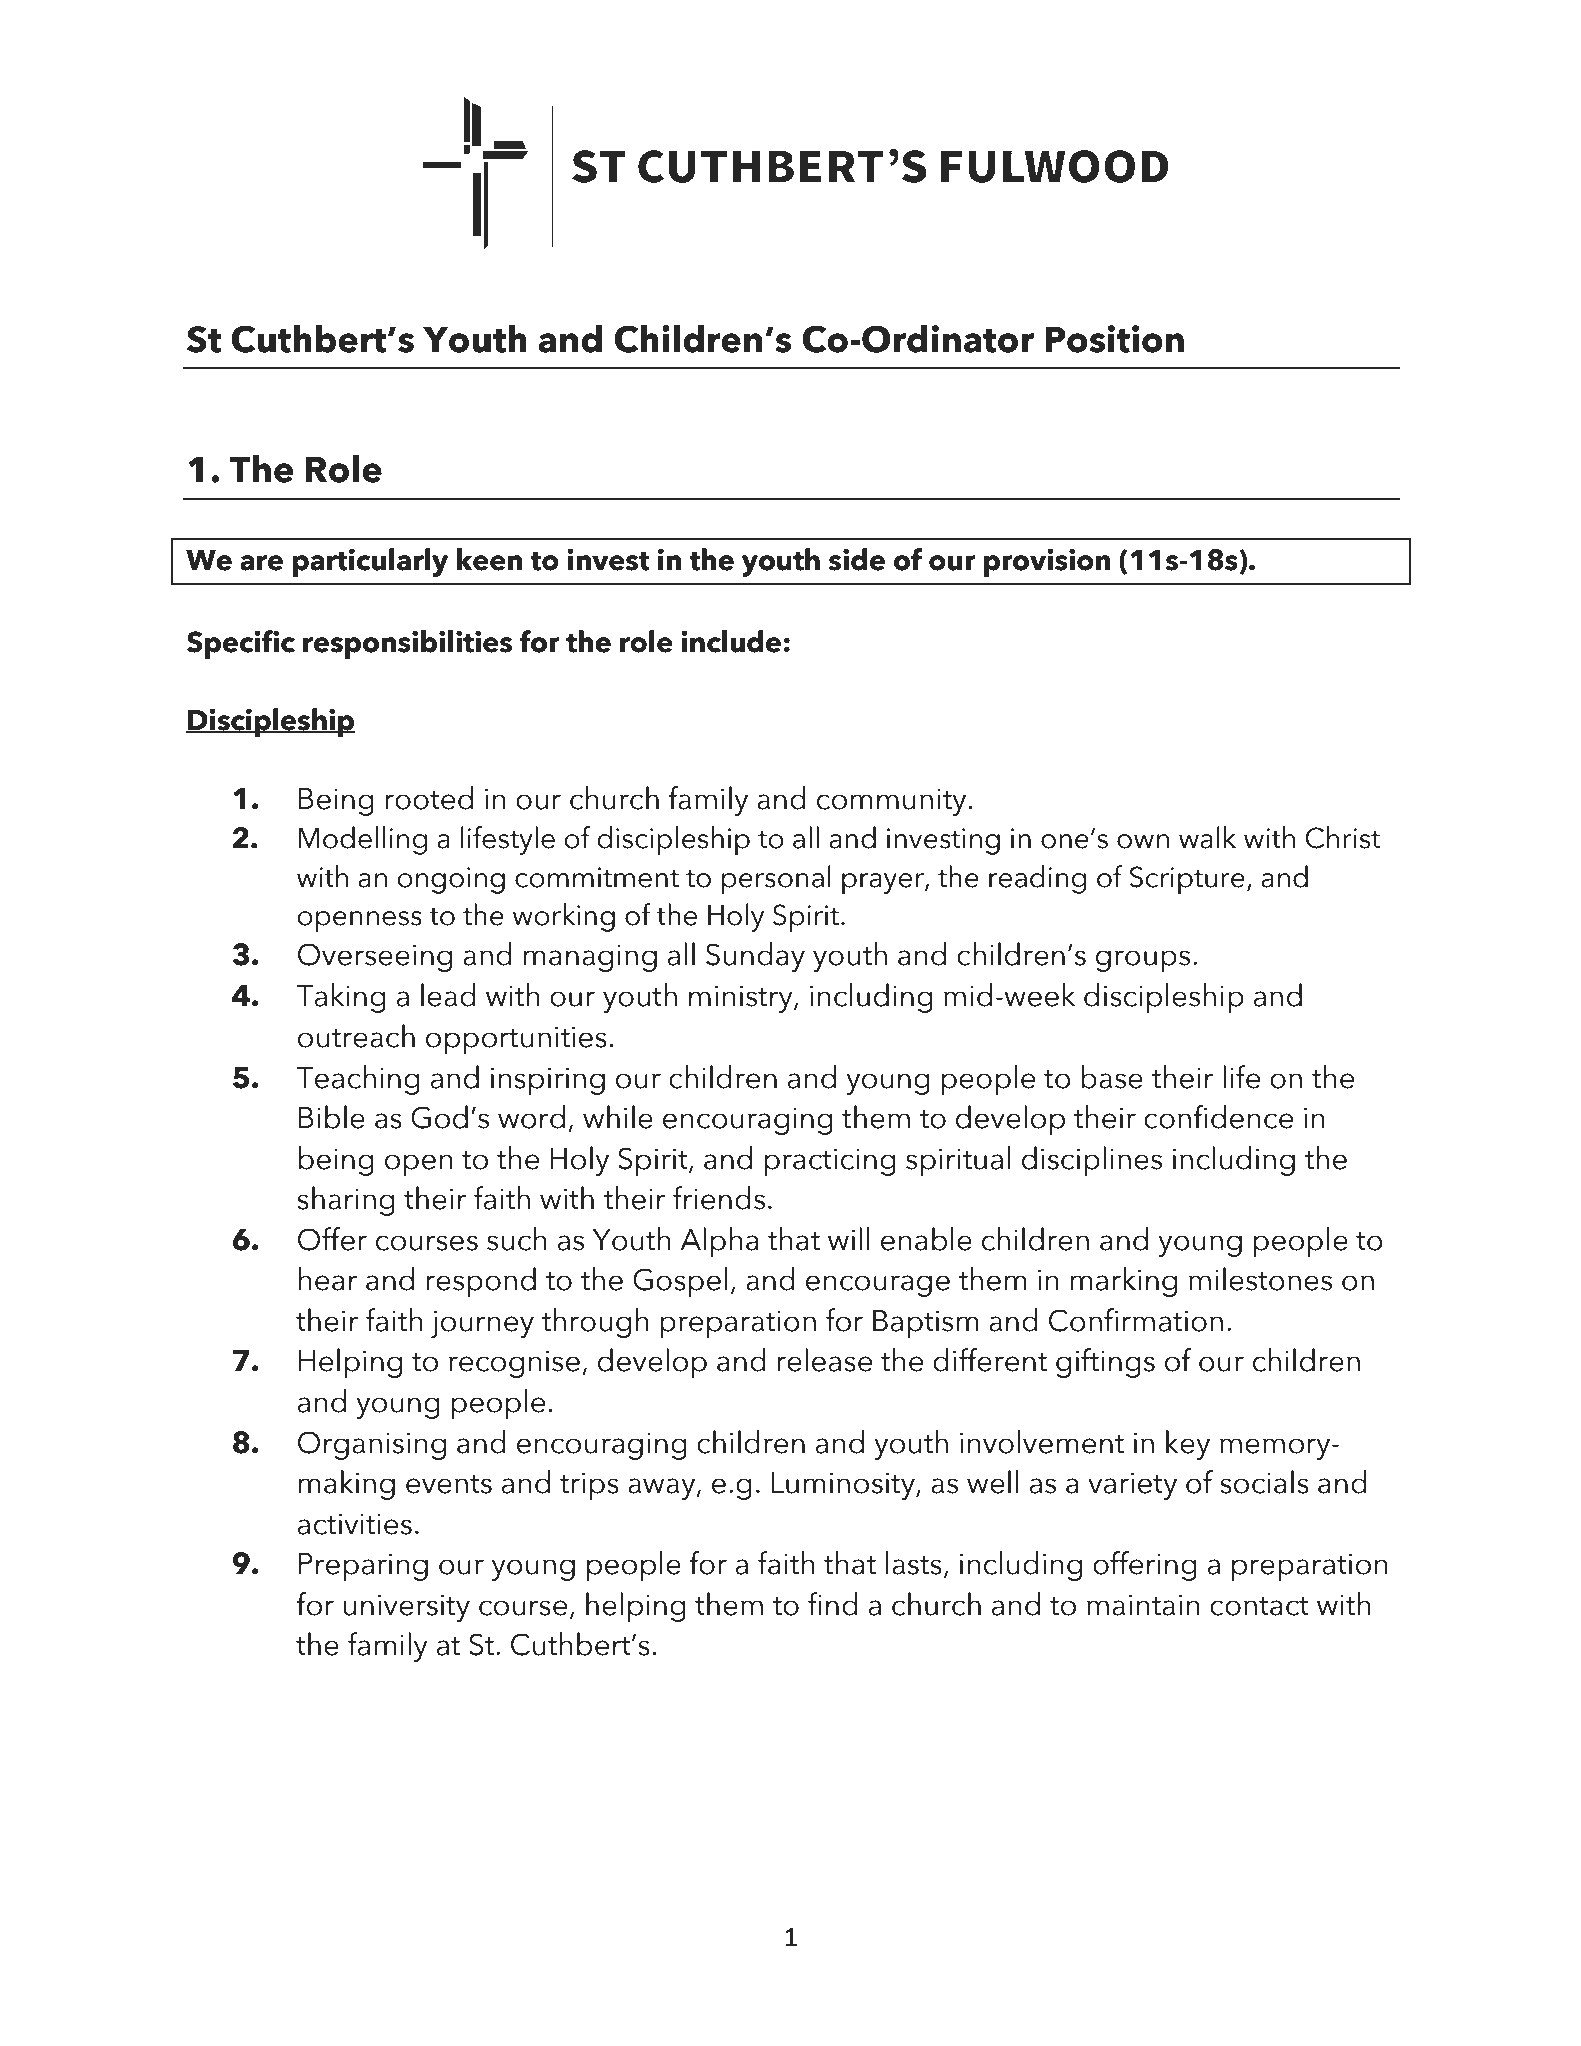  Describe the element at coordinates (1114, 339) in the screenshot. I see `Position` at that location.
